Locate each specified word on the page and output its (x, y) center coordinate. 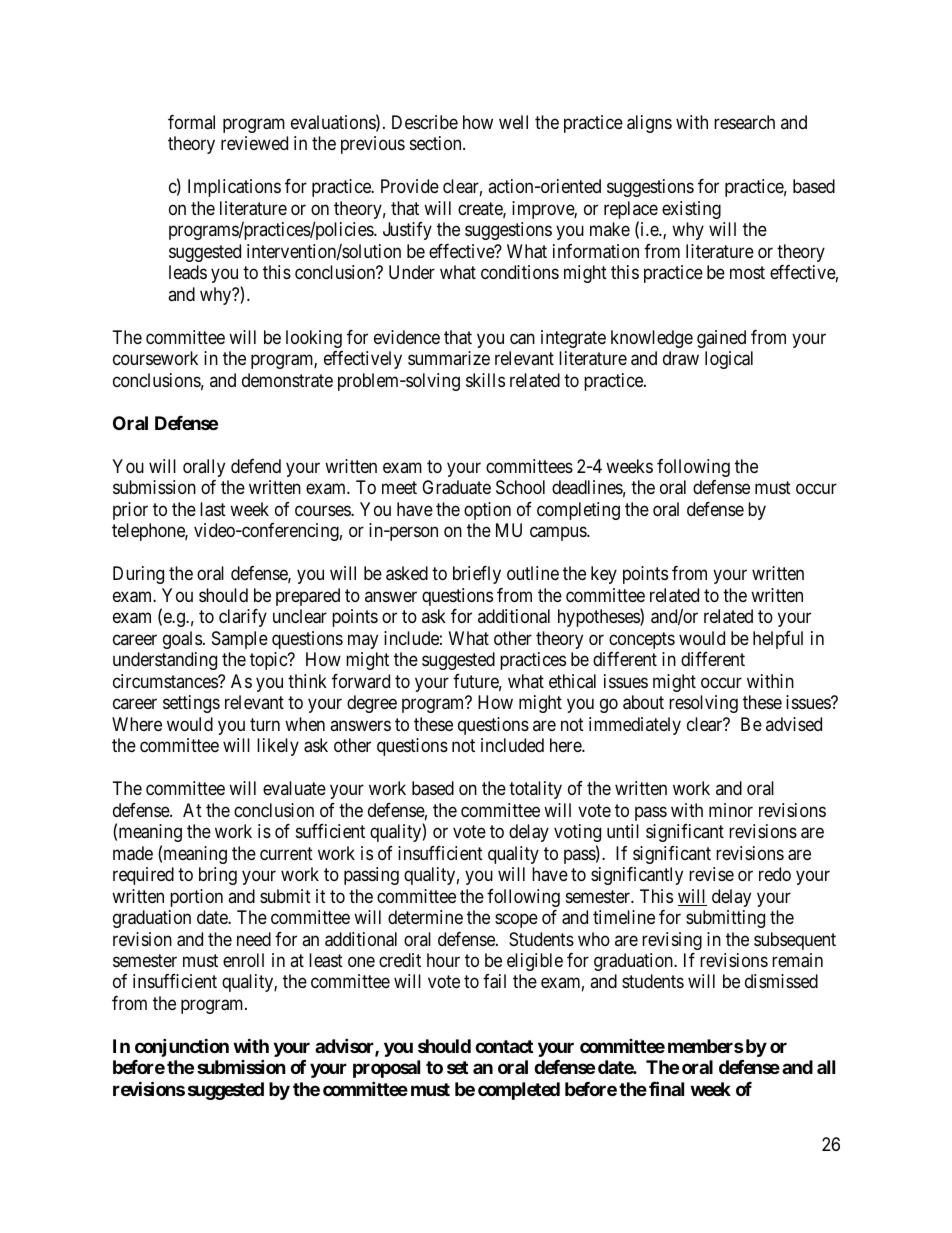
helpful (778, 640)
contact (504, 1046)
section (437, 143)
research (744, 122)
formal (191, 122)
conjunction (182, 1047)
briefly (477, 575)
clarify (243, 618)
